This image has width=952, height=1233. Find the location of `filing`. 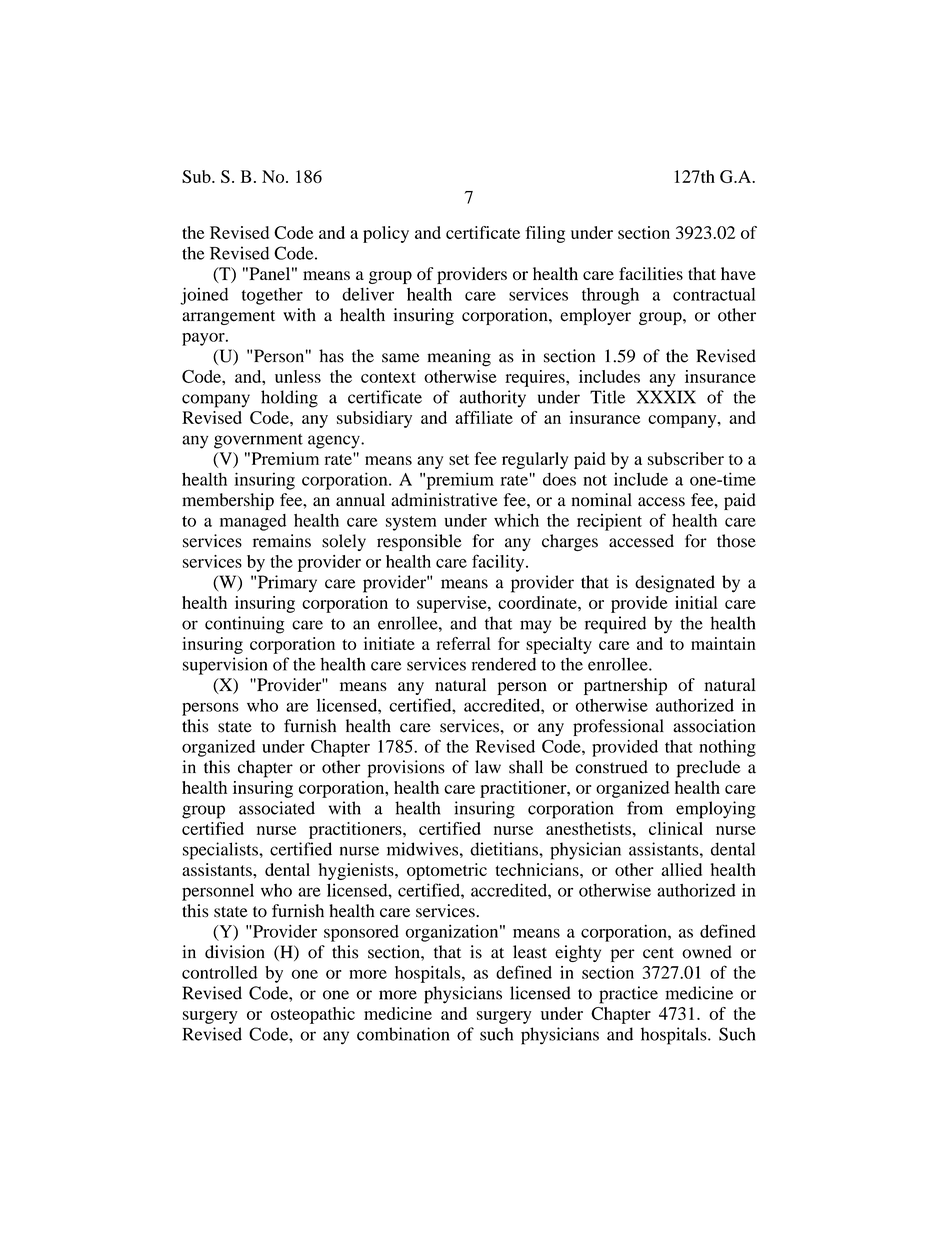

filing is located at coordinates (545, 234).
